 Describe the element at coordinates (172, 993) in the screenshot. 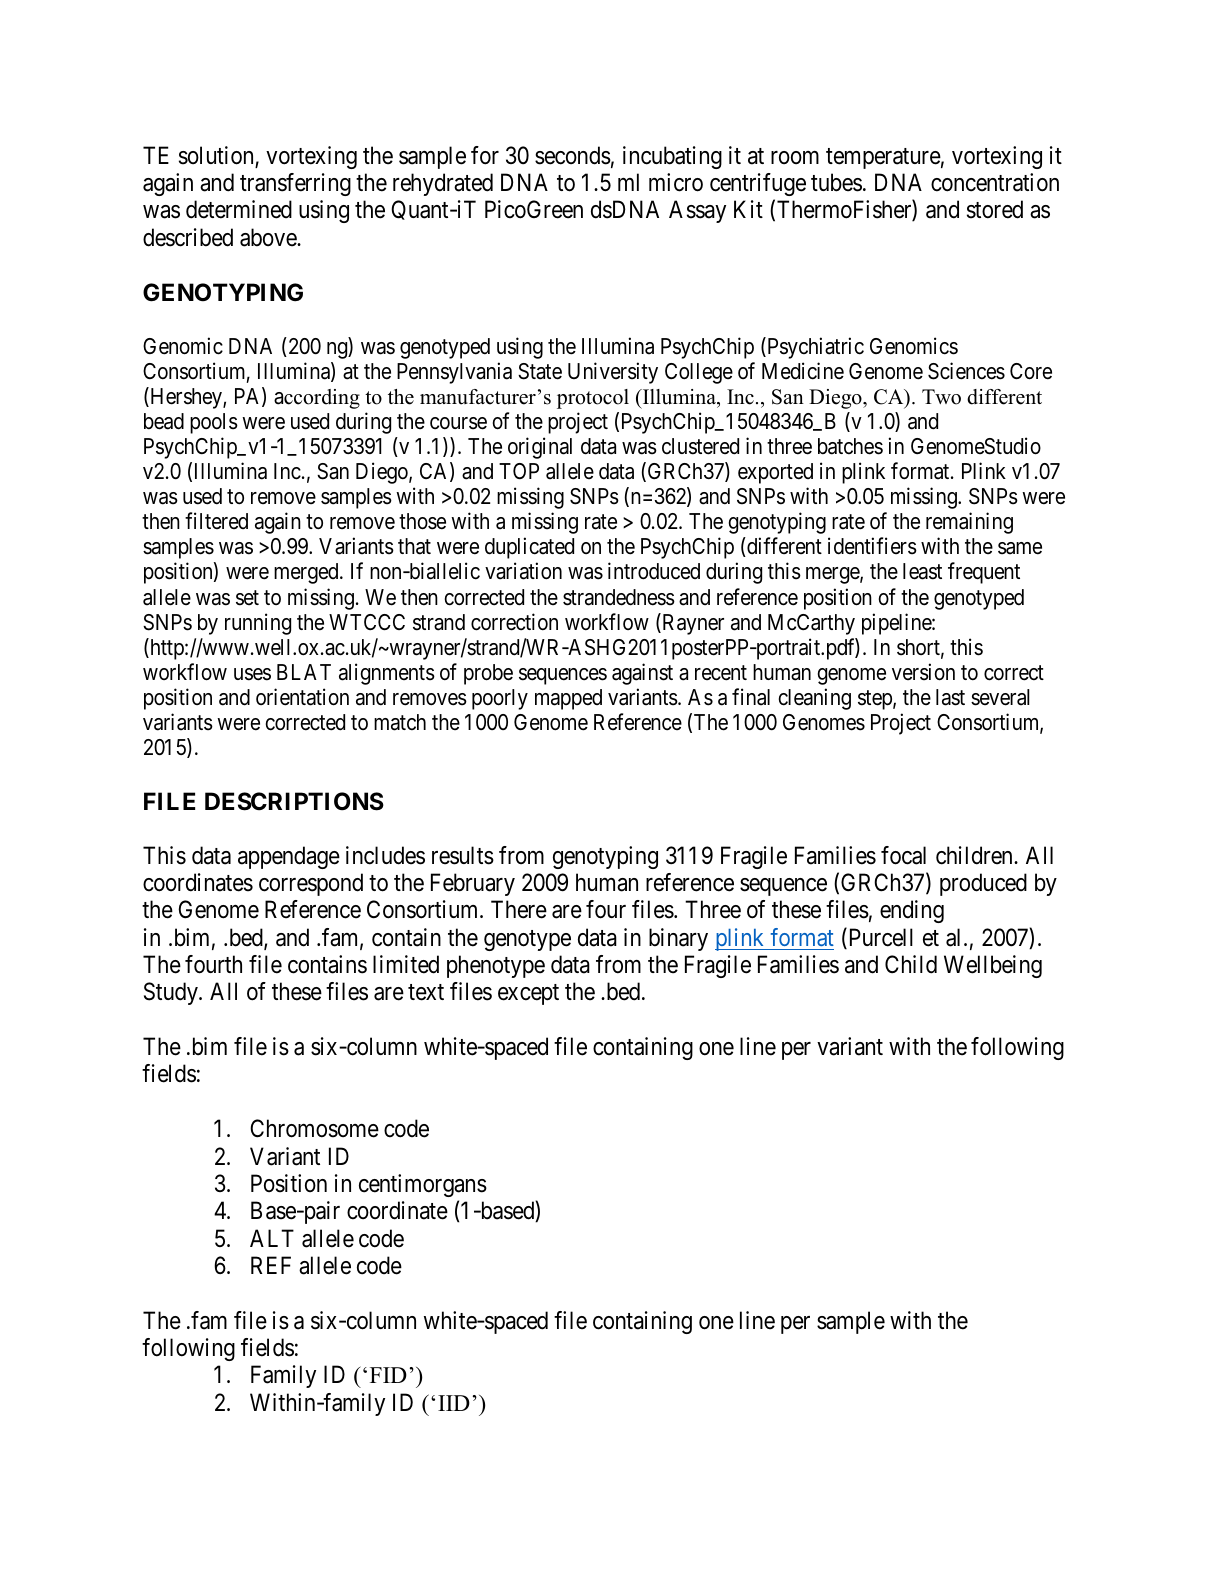

I see `Study` at that location.
